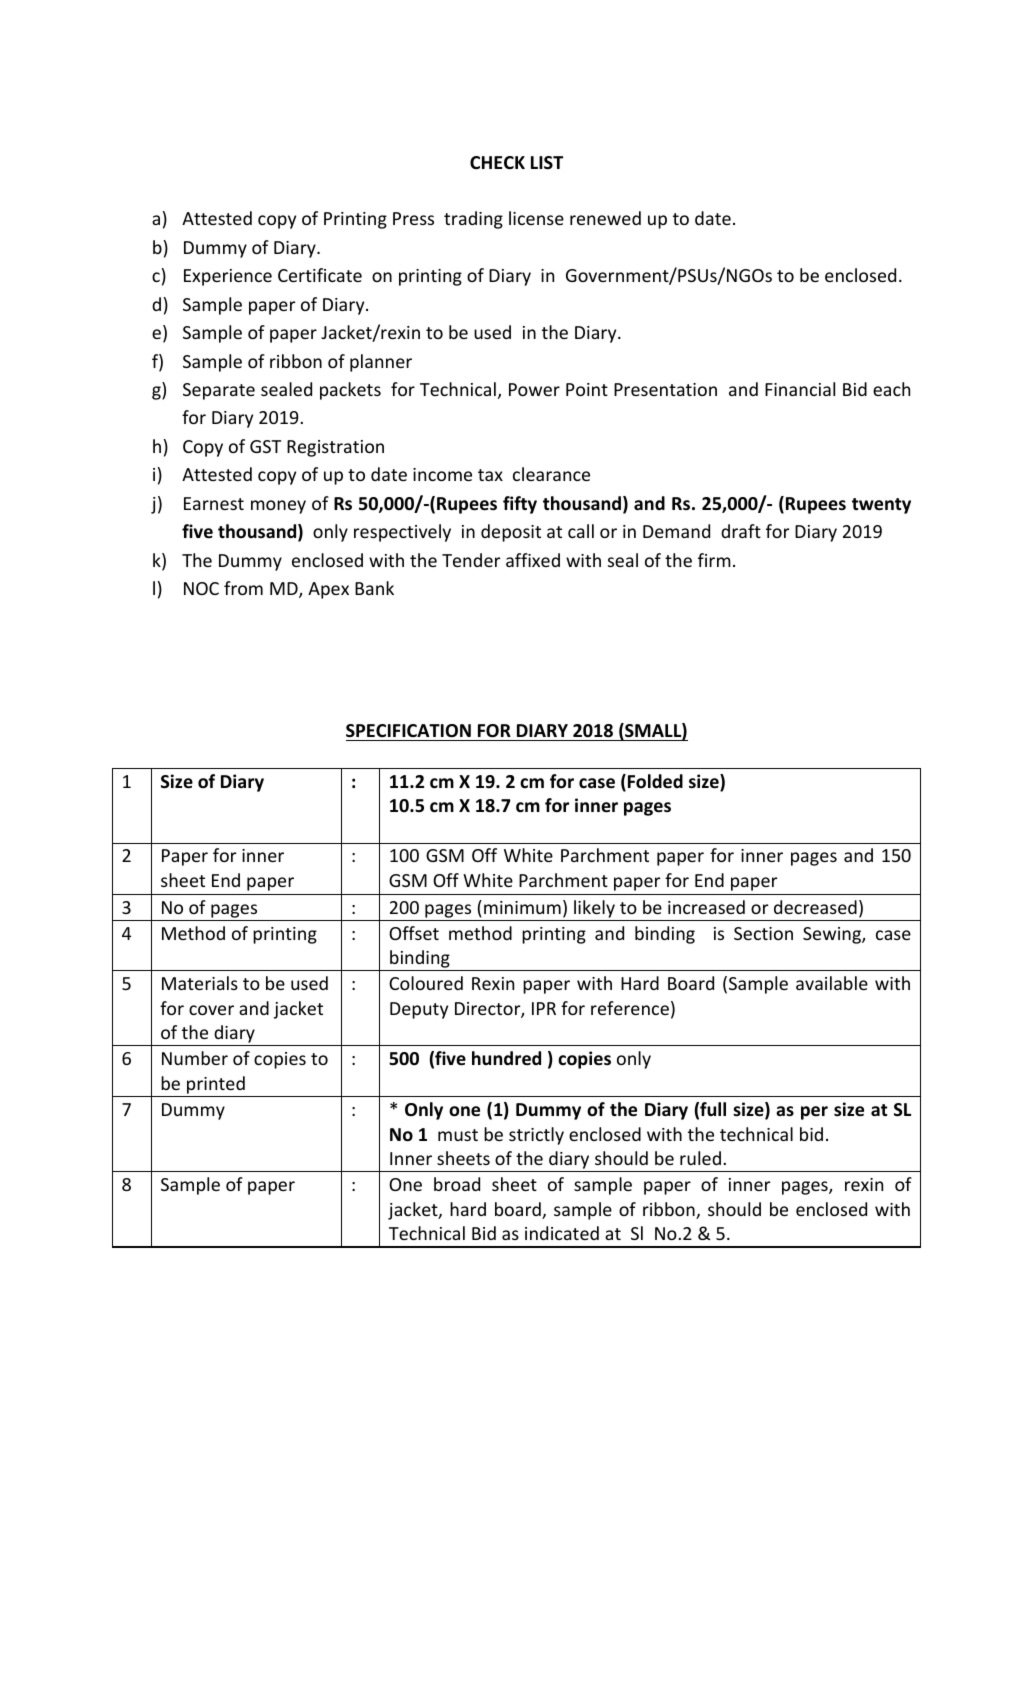  I want to click on minimum, so click(522, 907).
